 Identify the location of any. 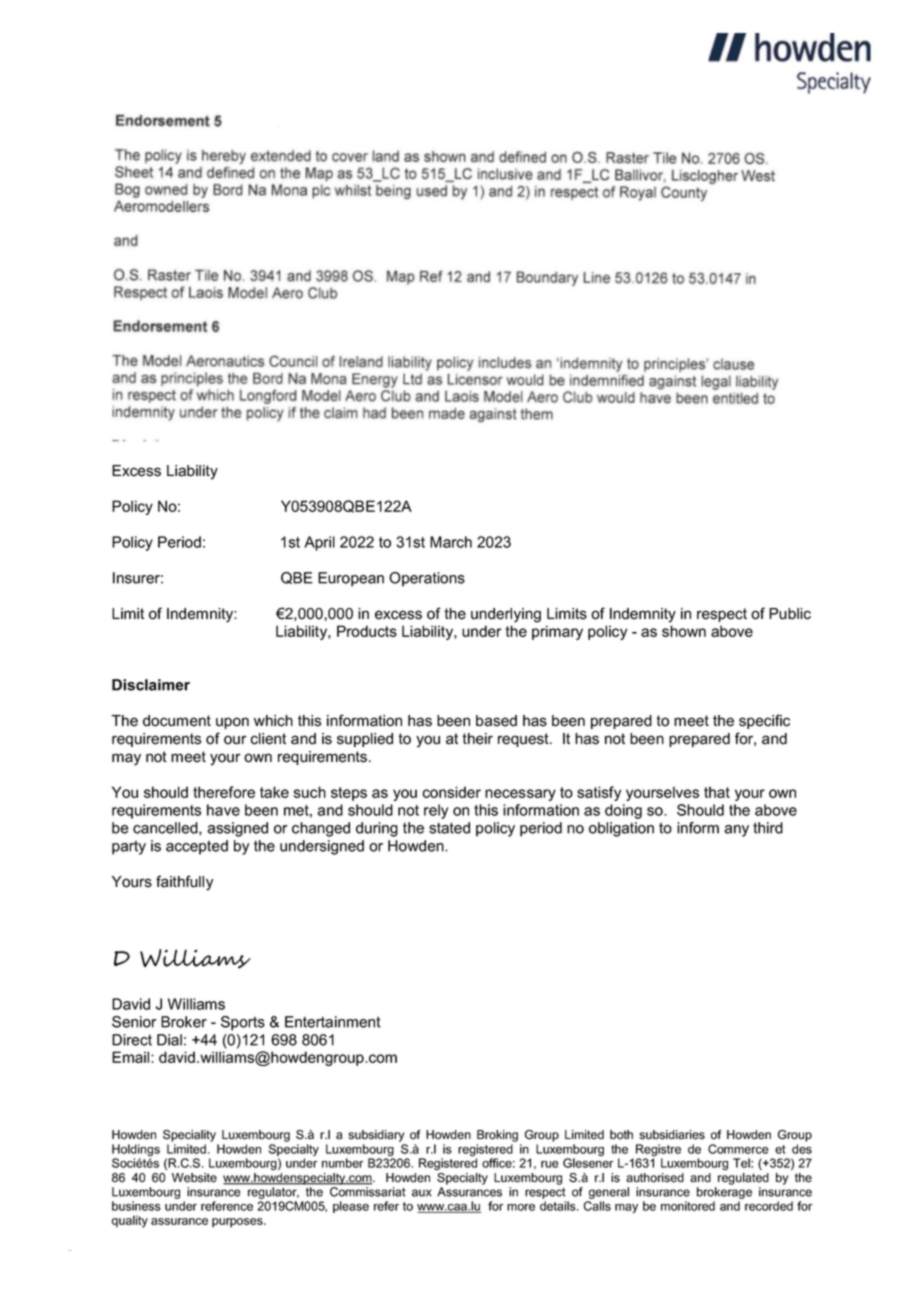
(736, 831).
